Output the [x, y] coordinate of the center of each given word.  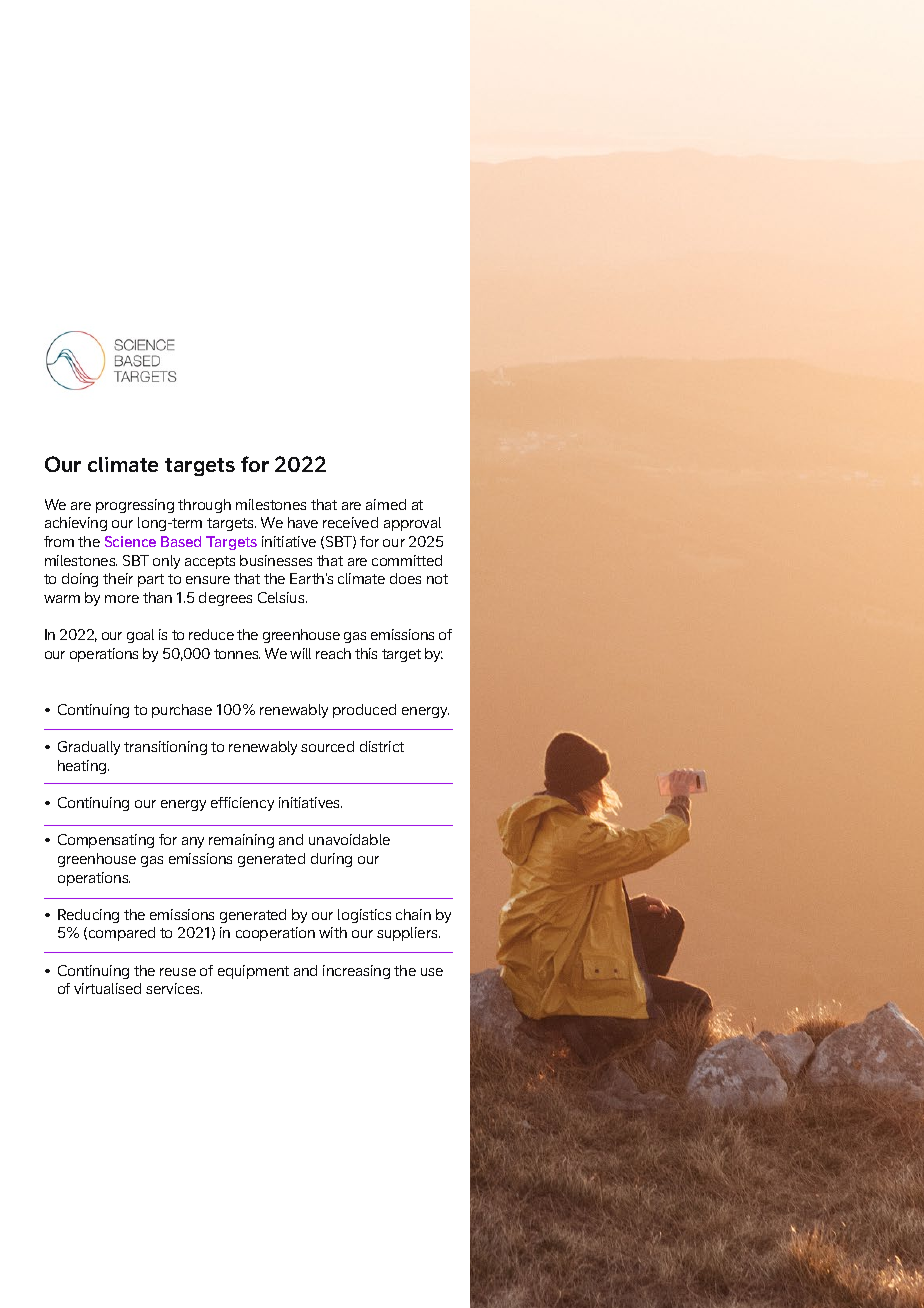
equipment [253, 972]
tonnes [237, 654]
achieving [76, 524]
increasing [356, 972]
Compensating [106, 841]
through [204, 506]
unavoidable [349, 839]
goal [140, 636]
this [366, 653]
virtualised [107, 988]
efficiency [242, 804]
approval [412, 524]
